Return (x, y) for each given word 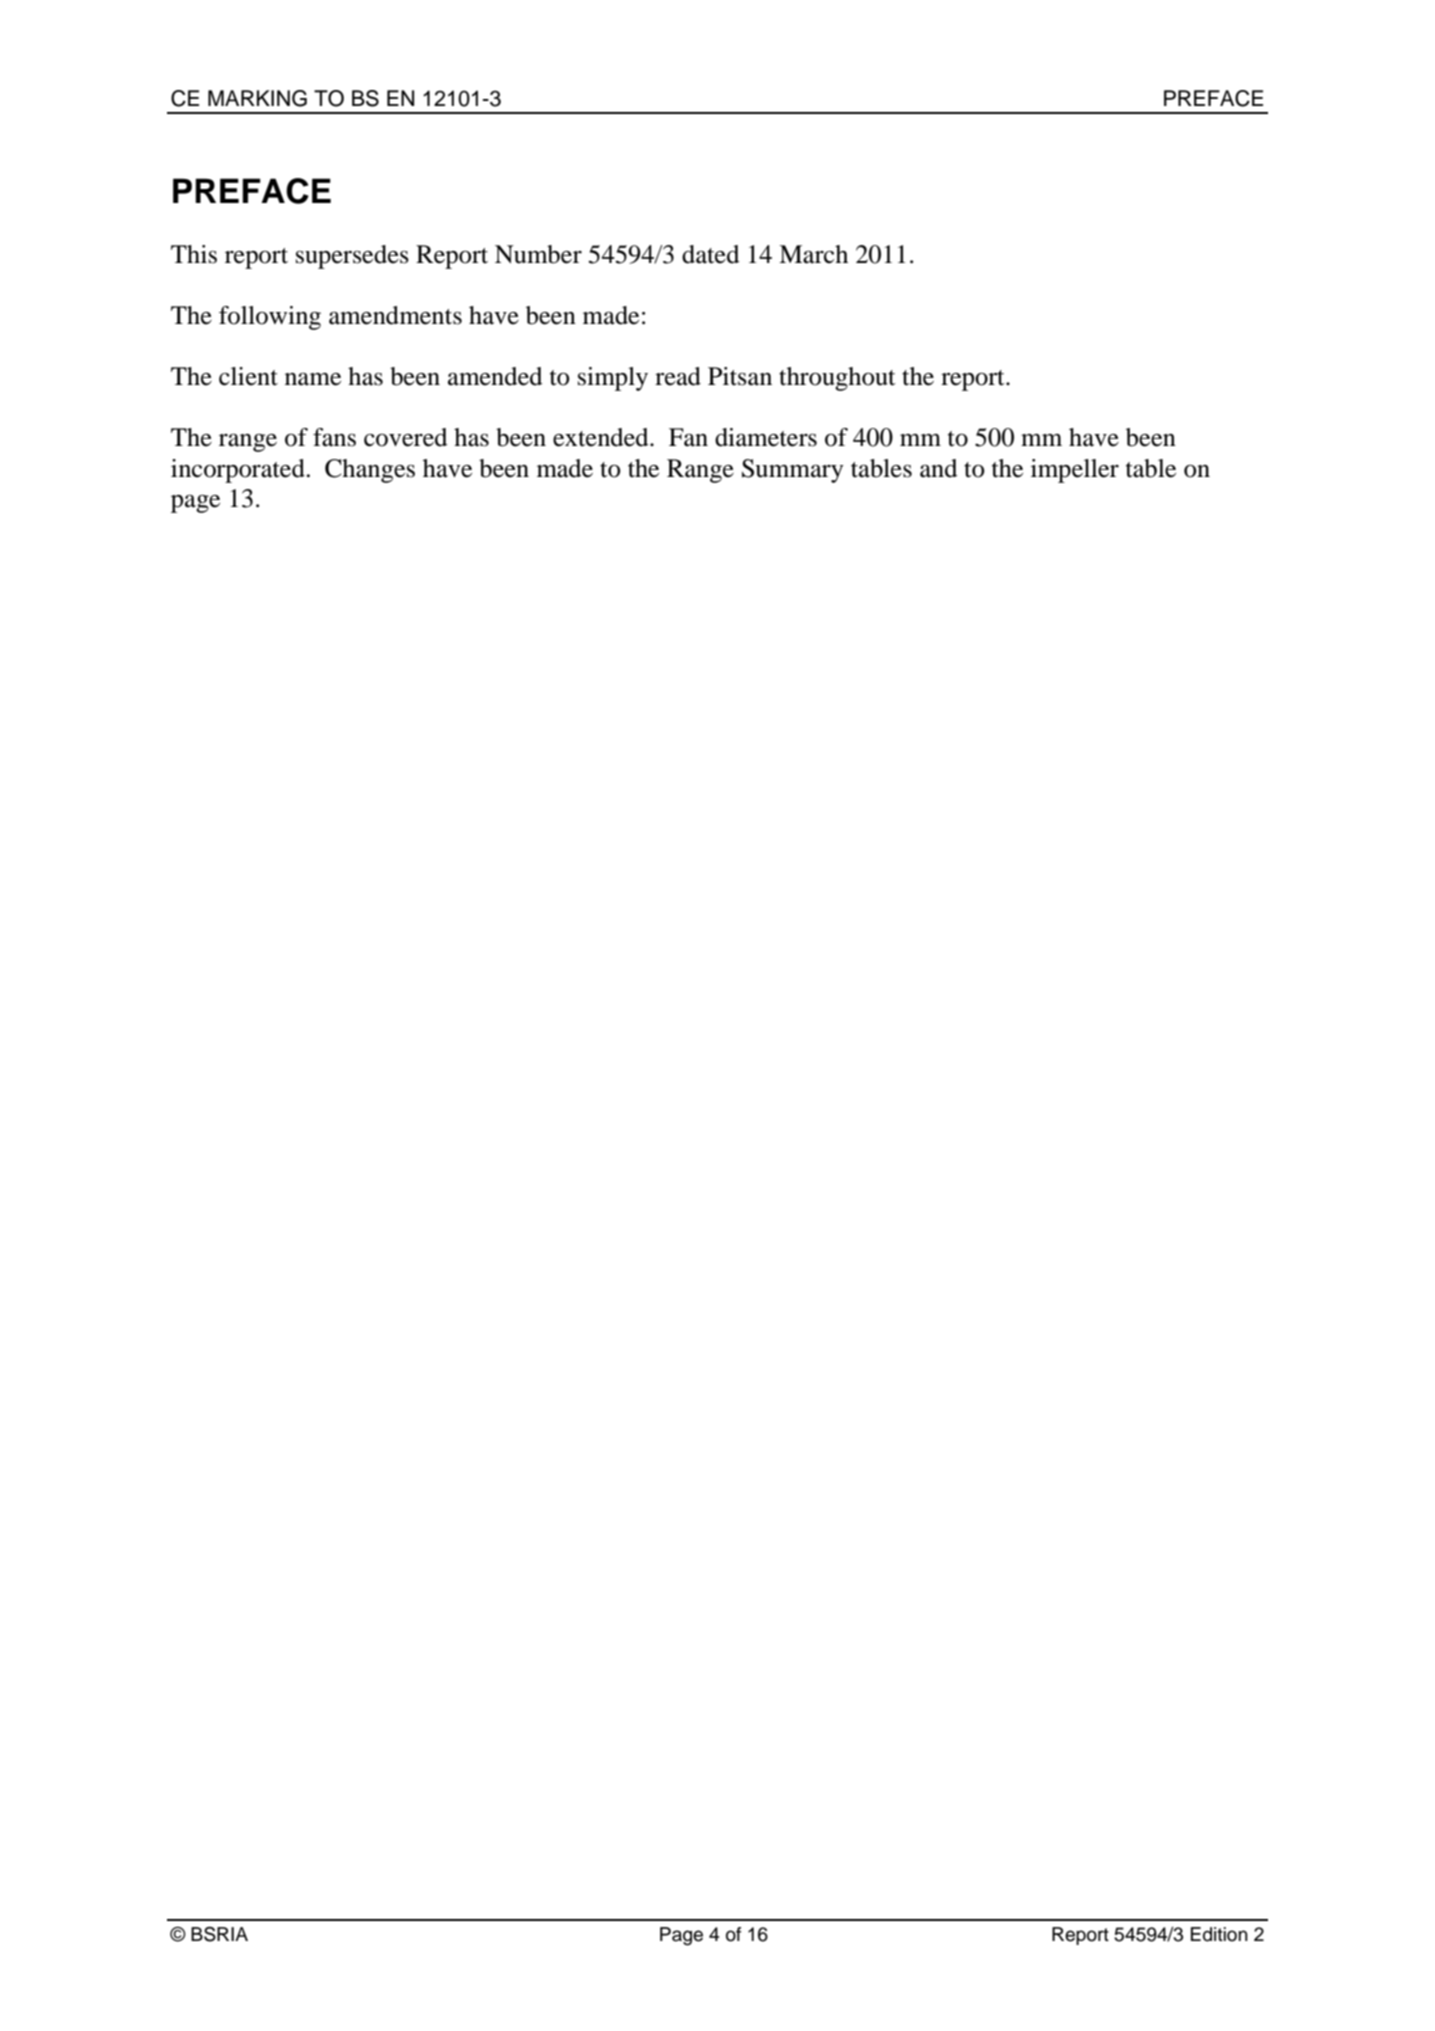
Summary (792, 471)
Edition (1219, 1934)
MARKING (257, 98)
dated (711, 254)
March (813, 254)
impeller (1075, 471)
